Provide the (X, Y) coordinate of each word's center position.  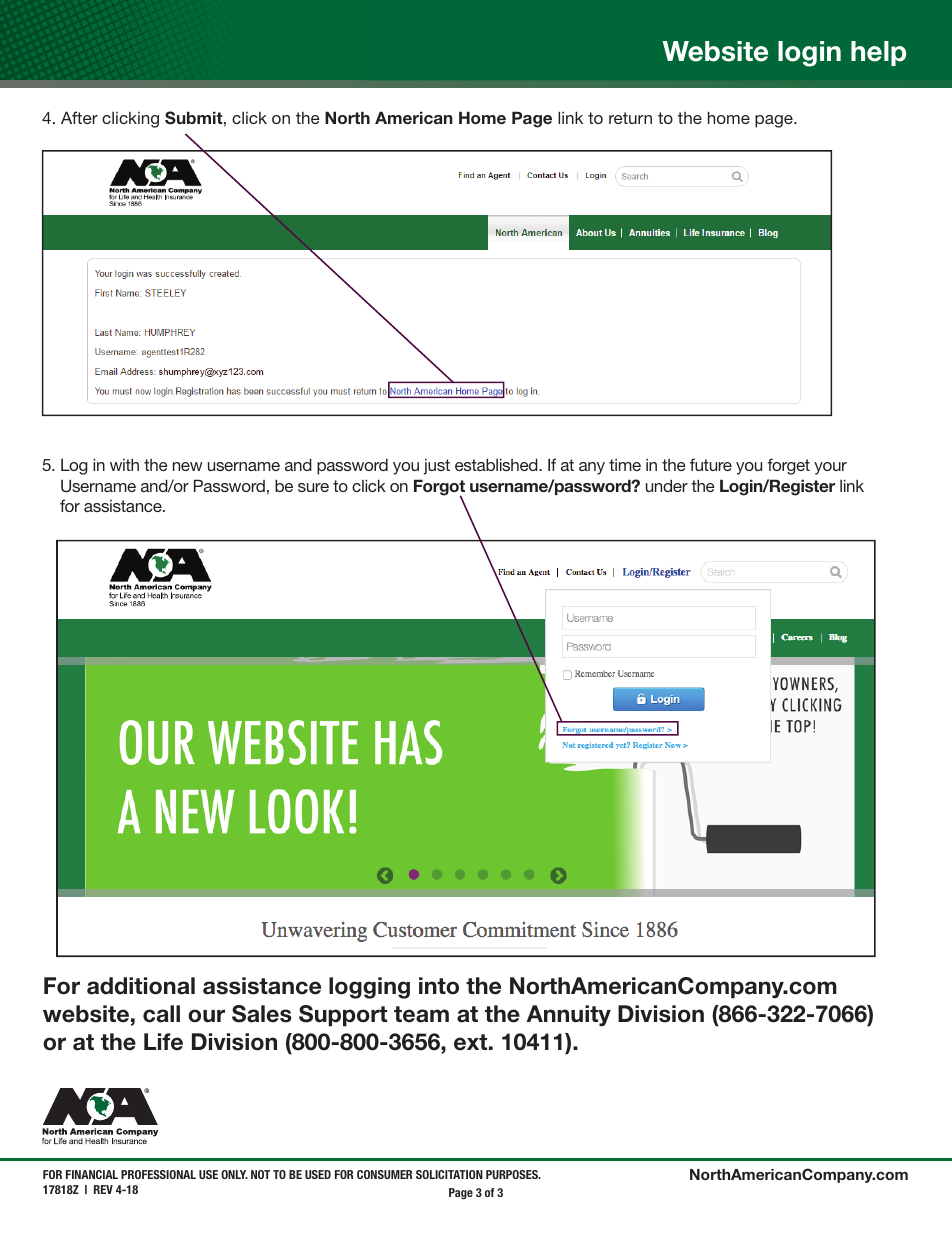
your (830, 468)
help (878, 53)
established (497, 464)
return (630, 118)
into (439, 986)
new (188, 466)
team (421, 1014)
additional (141, 986)
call (161, 1014)
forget (788, 466)
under (667, 485)
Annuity (569, 1016)
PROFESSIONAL (158, 1174)
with (124, 464)
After (79, 117)
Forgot (439, 488)
